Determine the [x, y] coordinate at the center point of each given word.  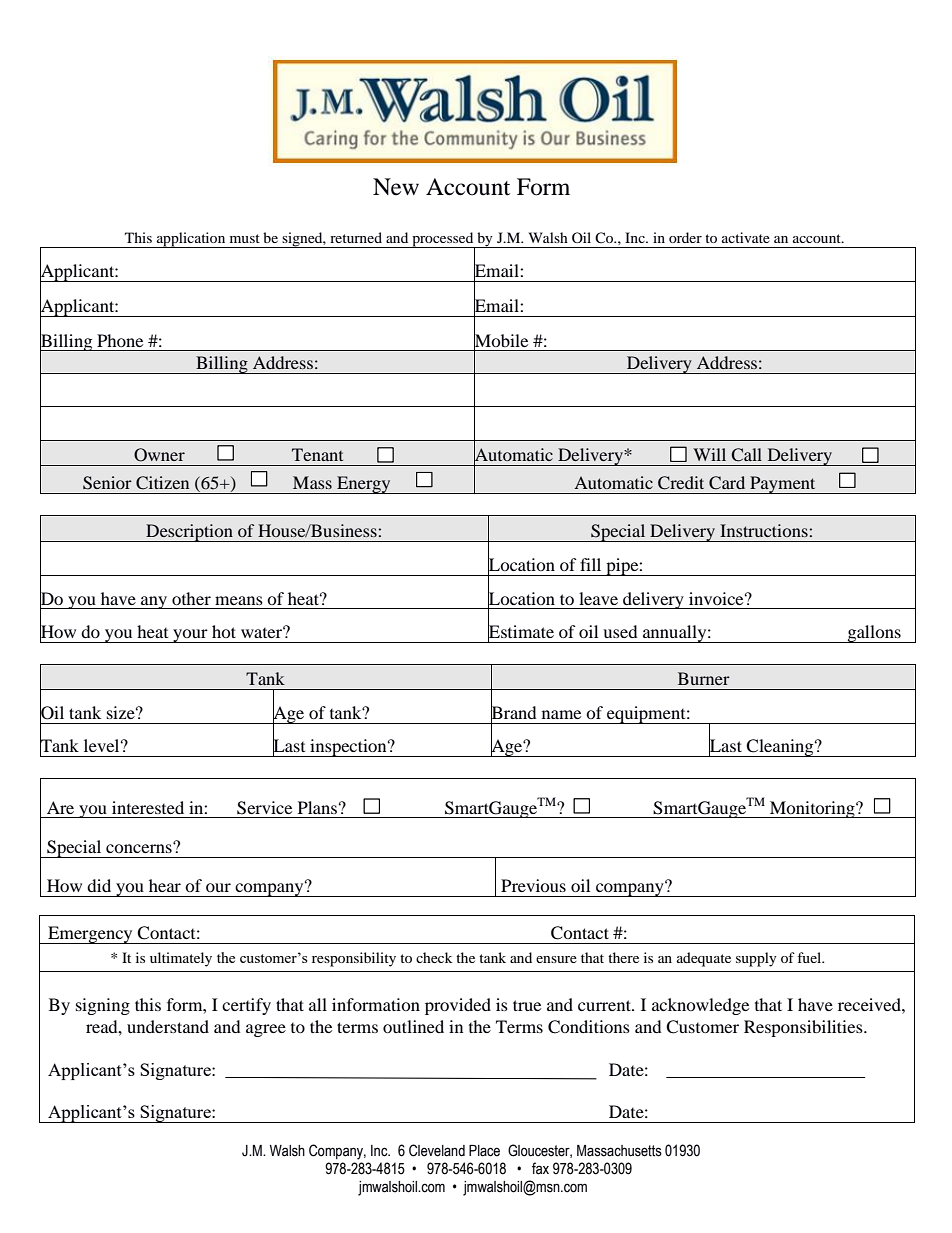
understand [168, 1026]
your [190, 636]
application [191, 240]
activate [746, 237]
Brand [514, 712]
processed [443, 240]
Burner [704, 678]
